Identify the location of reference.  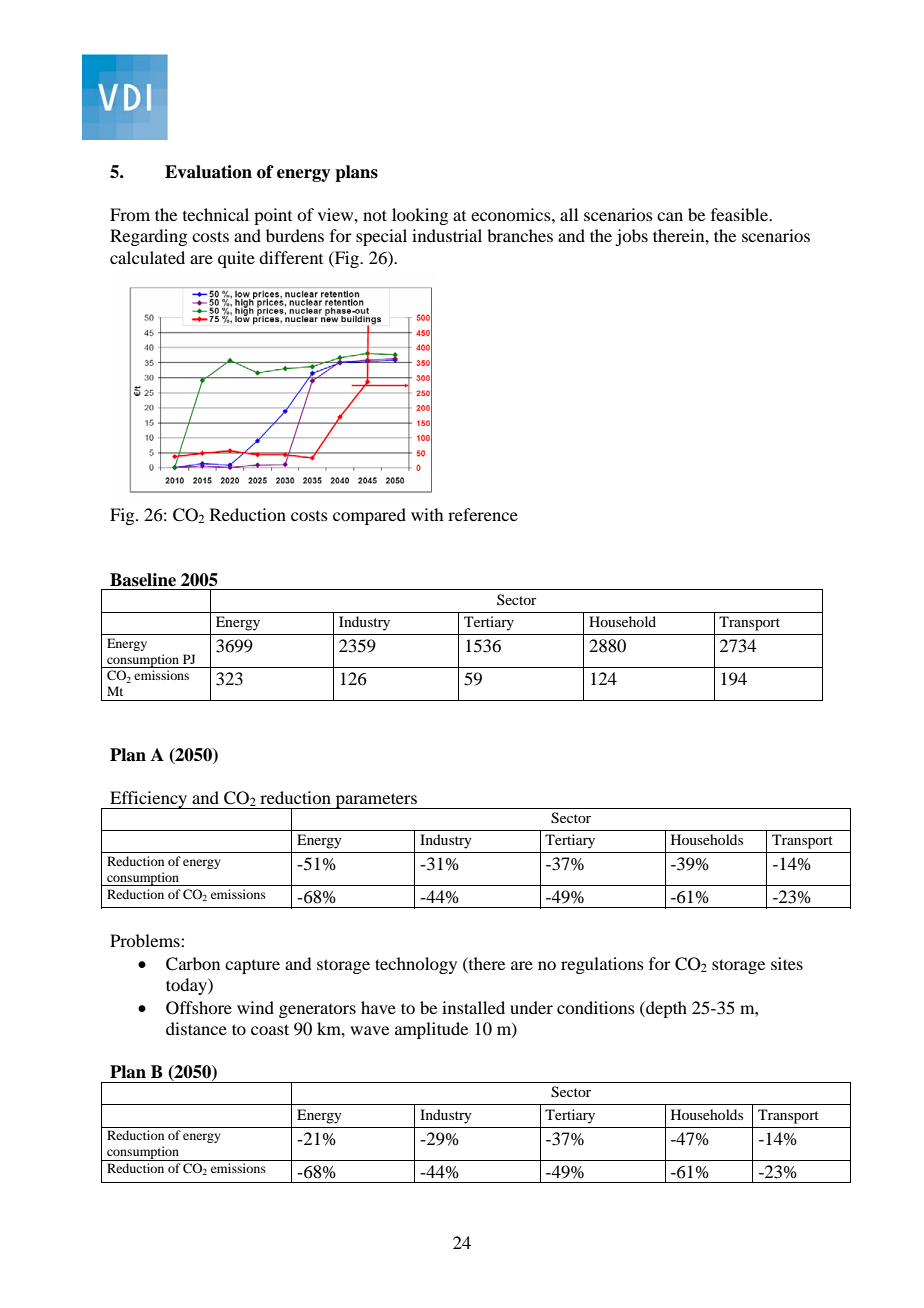
(483, 514).
